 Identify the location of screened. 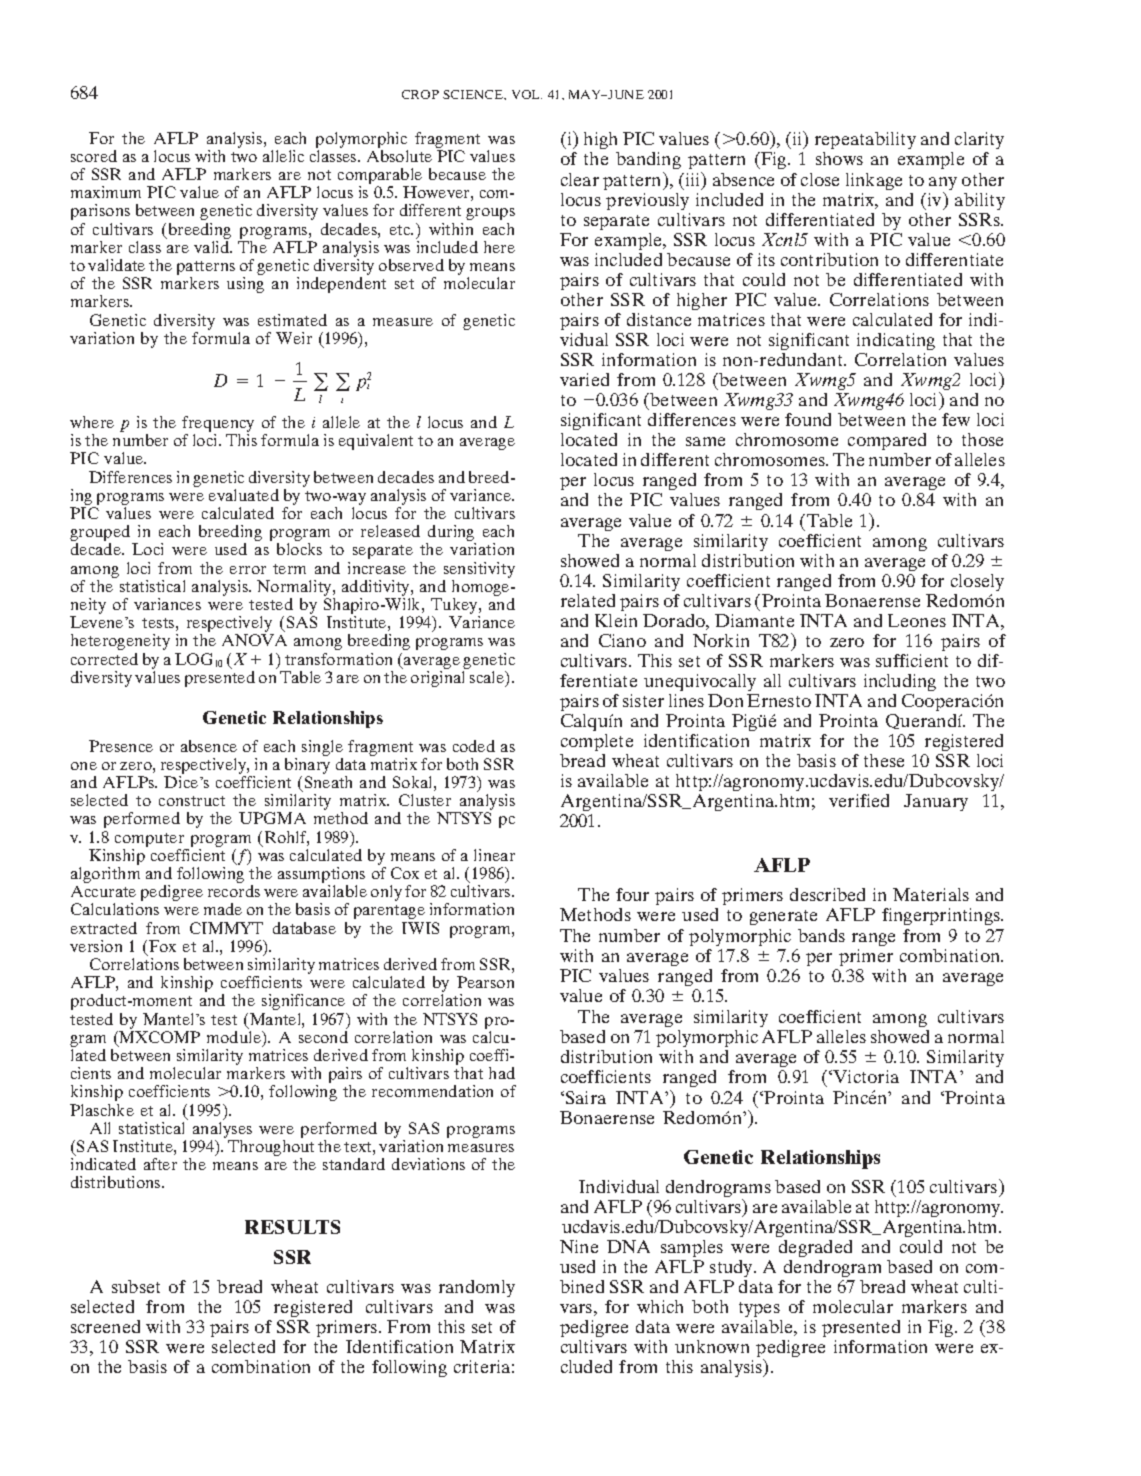
(105, 1326).
